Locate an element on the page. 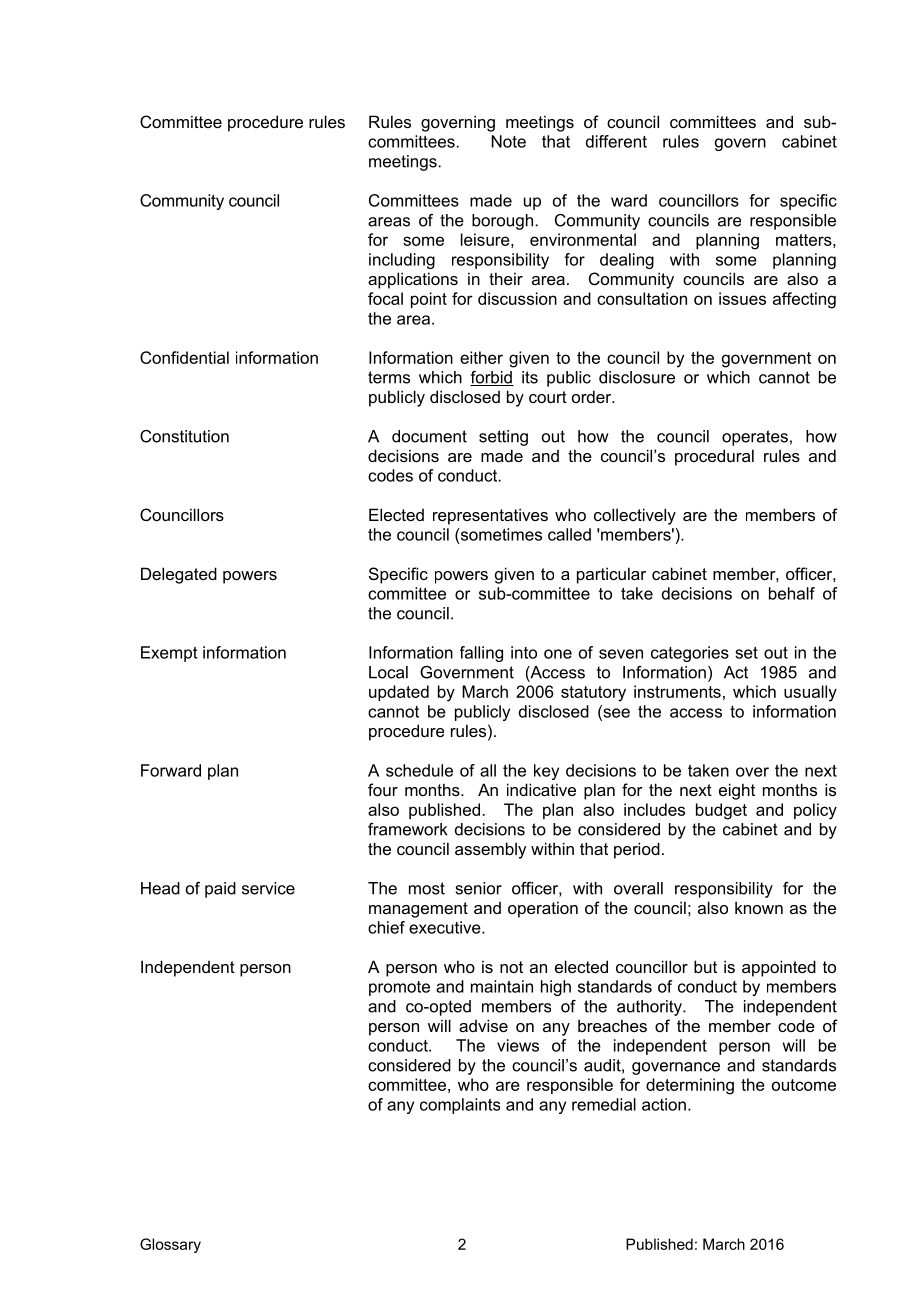  instruments is located at coordinates (677, 691).
